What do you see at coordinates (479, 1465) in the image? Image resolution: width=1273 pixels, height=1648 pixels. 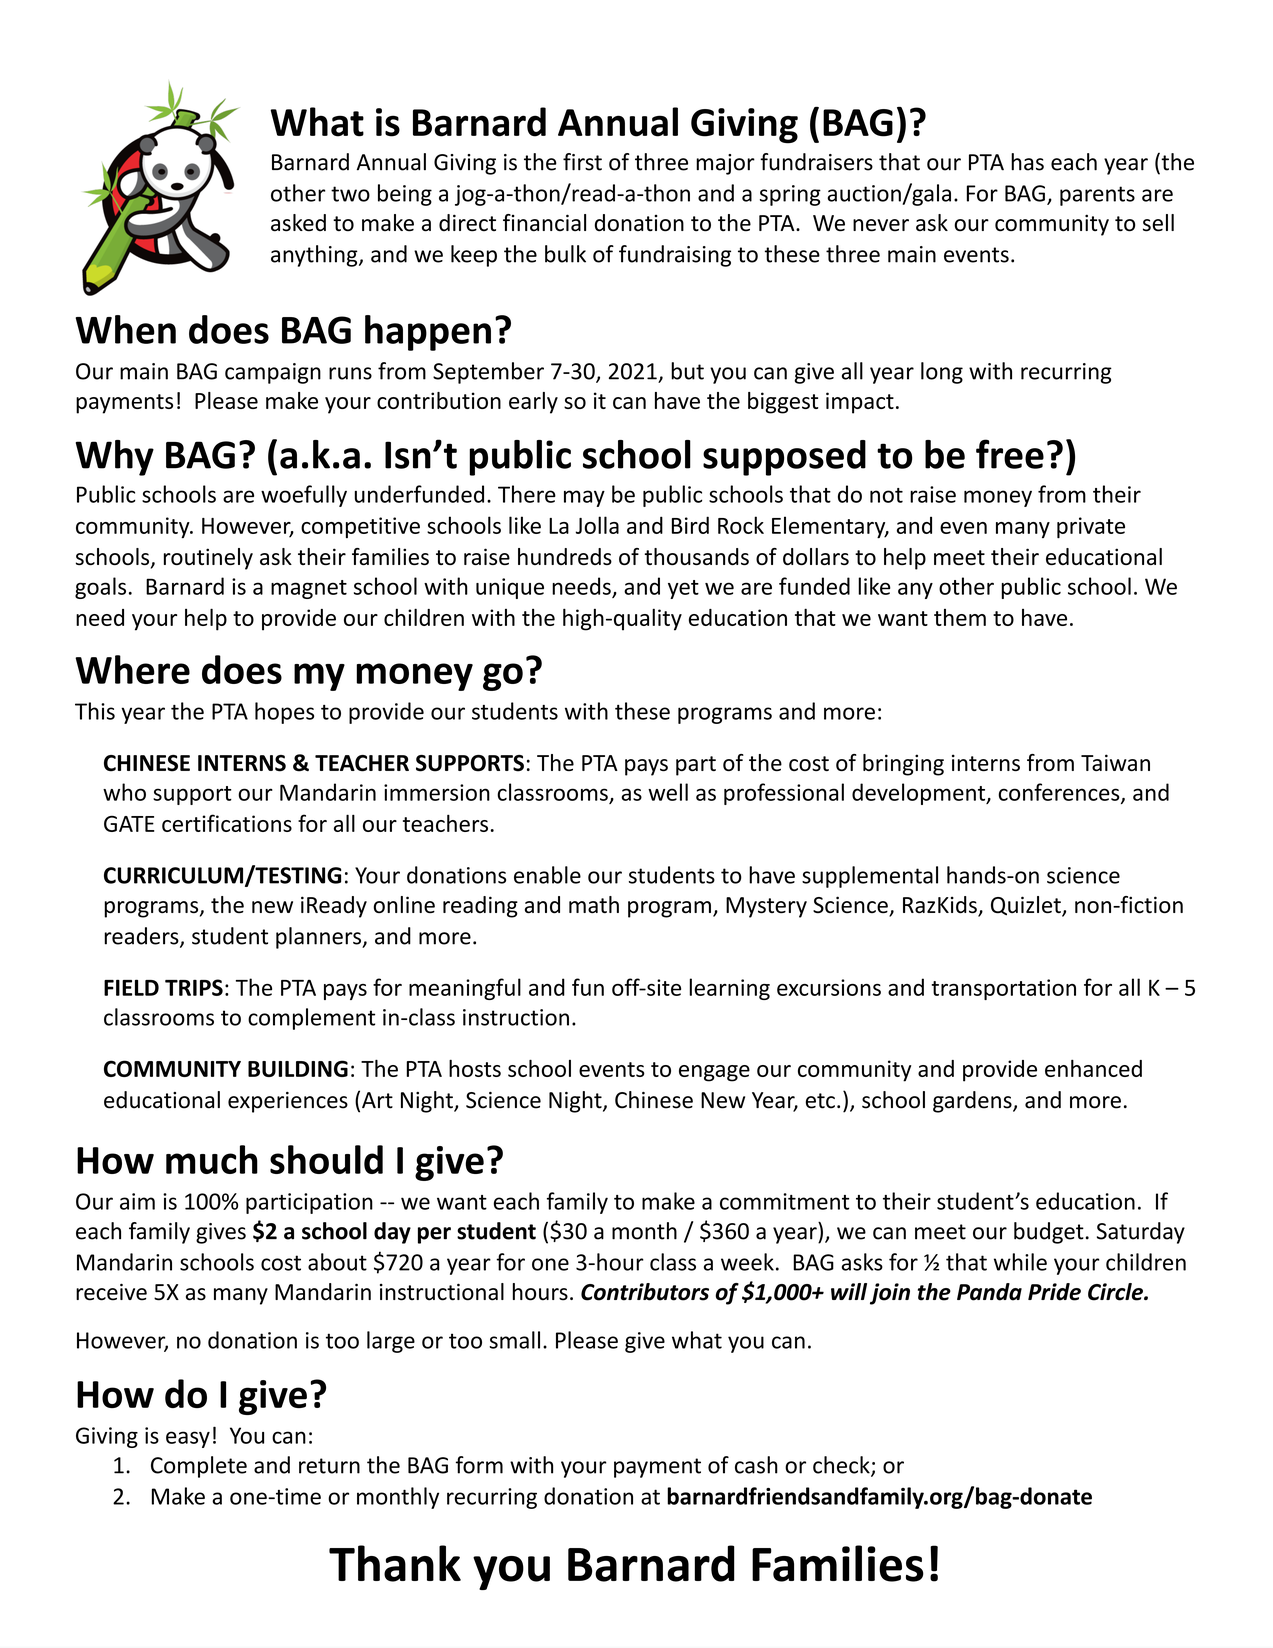 I see `form` at bounding box center [479, 1465].
